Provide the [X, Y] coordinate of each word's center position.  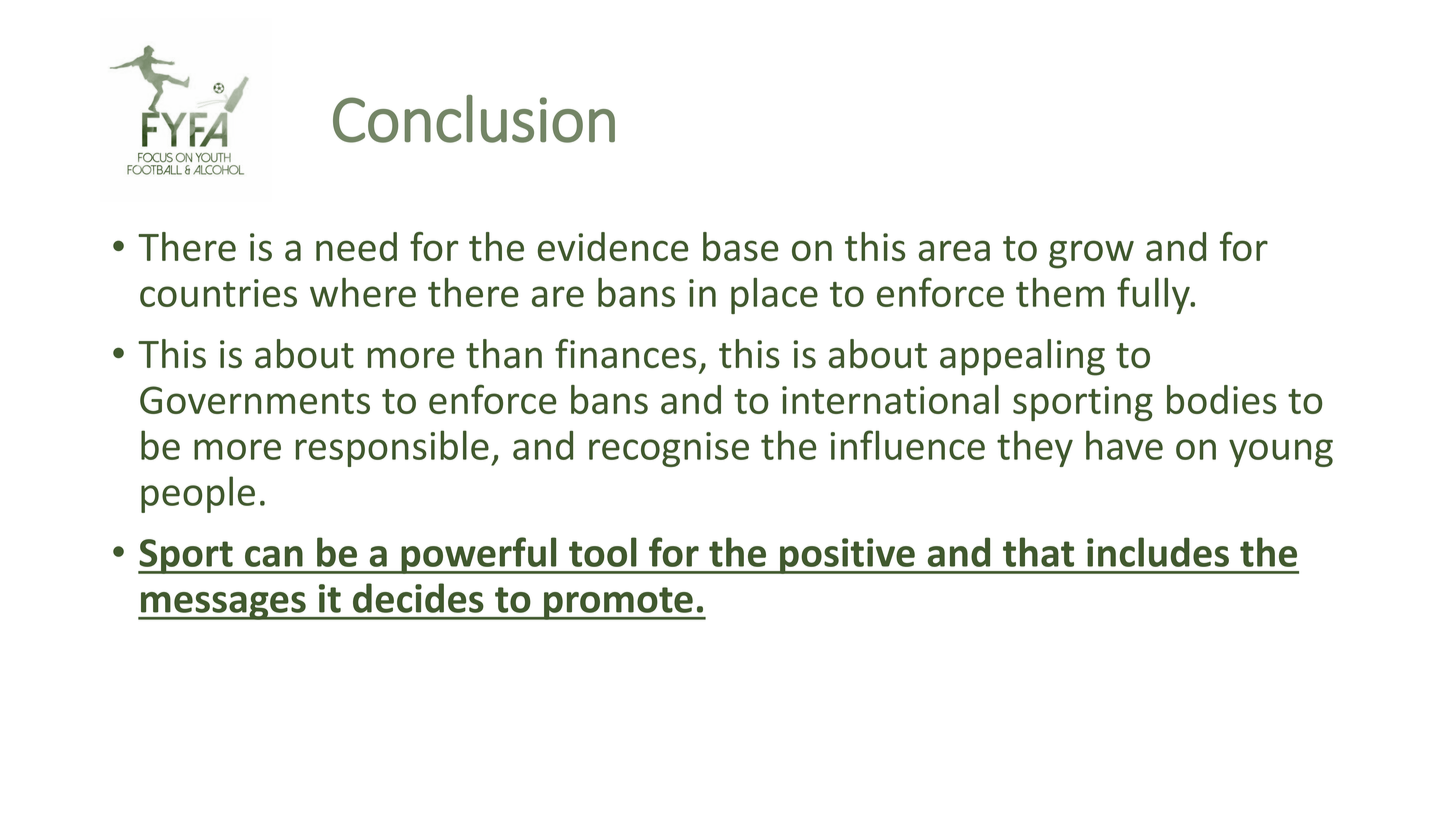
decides [418, 598]
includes [1158, 552]
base [741, 246]
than [504, 353]
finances [625, 353]
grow [1091, 254]
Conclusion [474, 119]
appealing [1022, 357]
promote [618, 603]
